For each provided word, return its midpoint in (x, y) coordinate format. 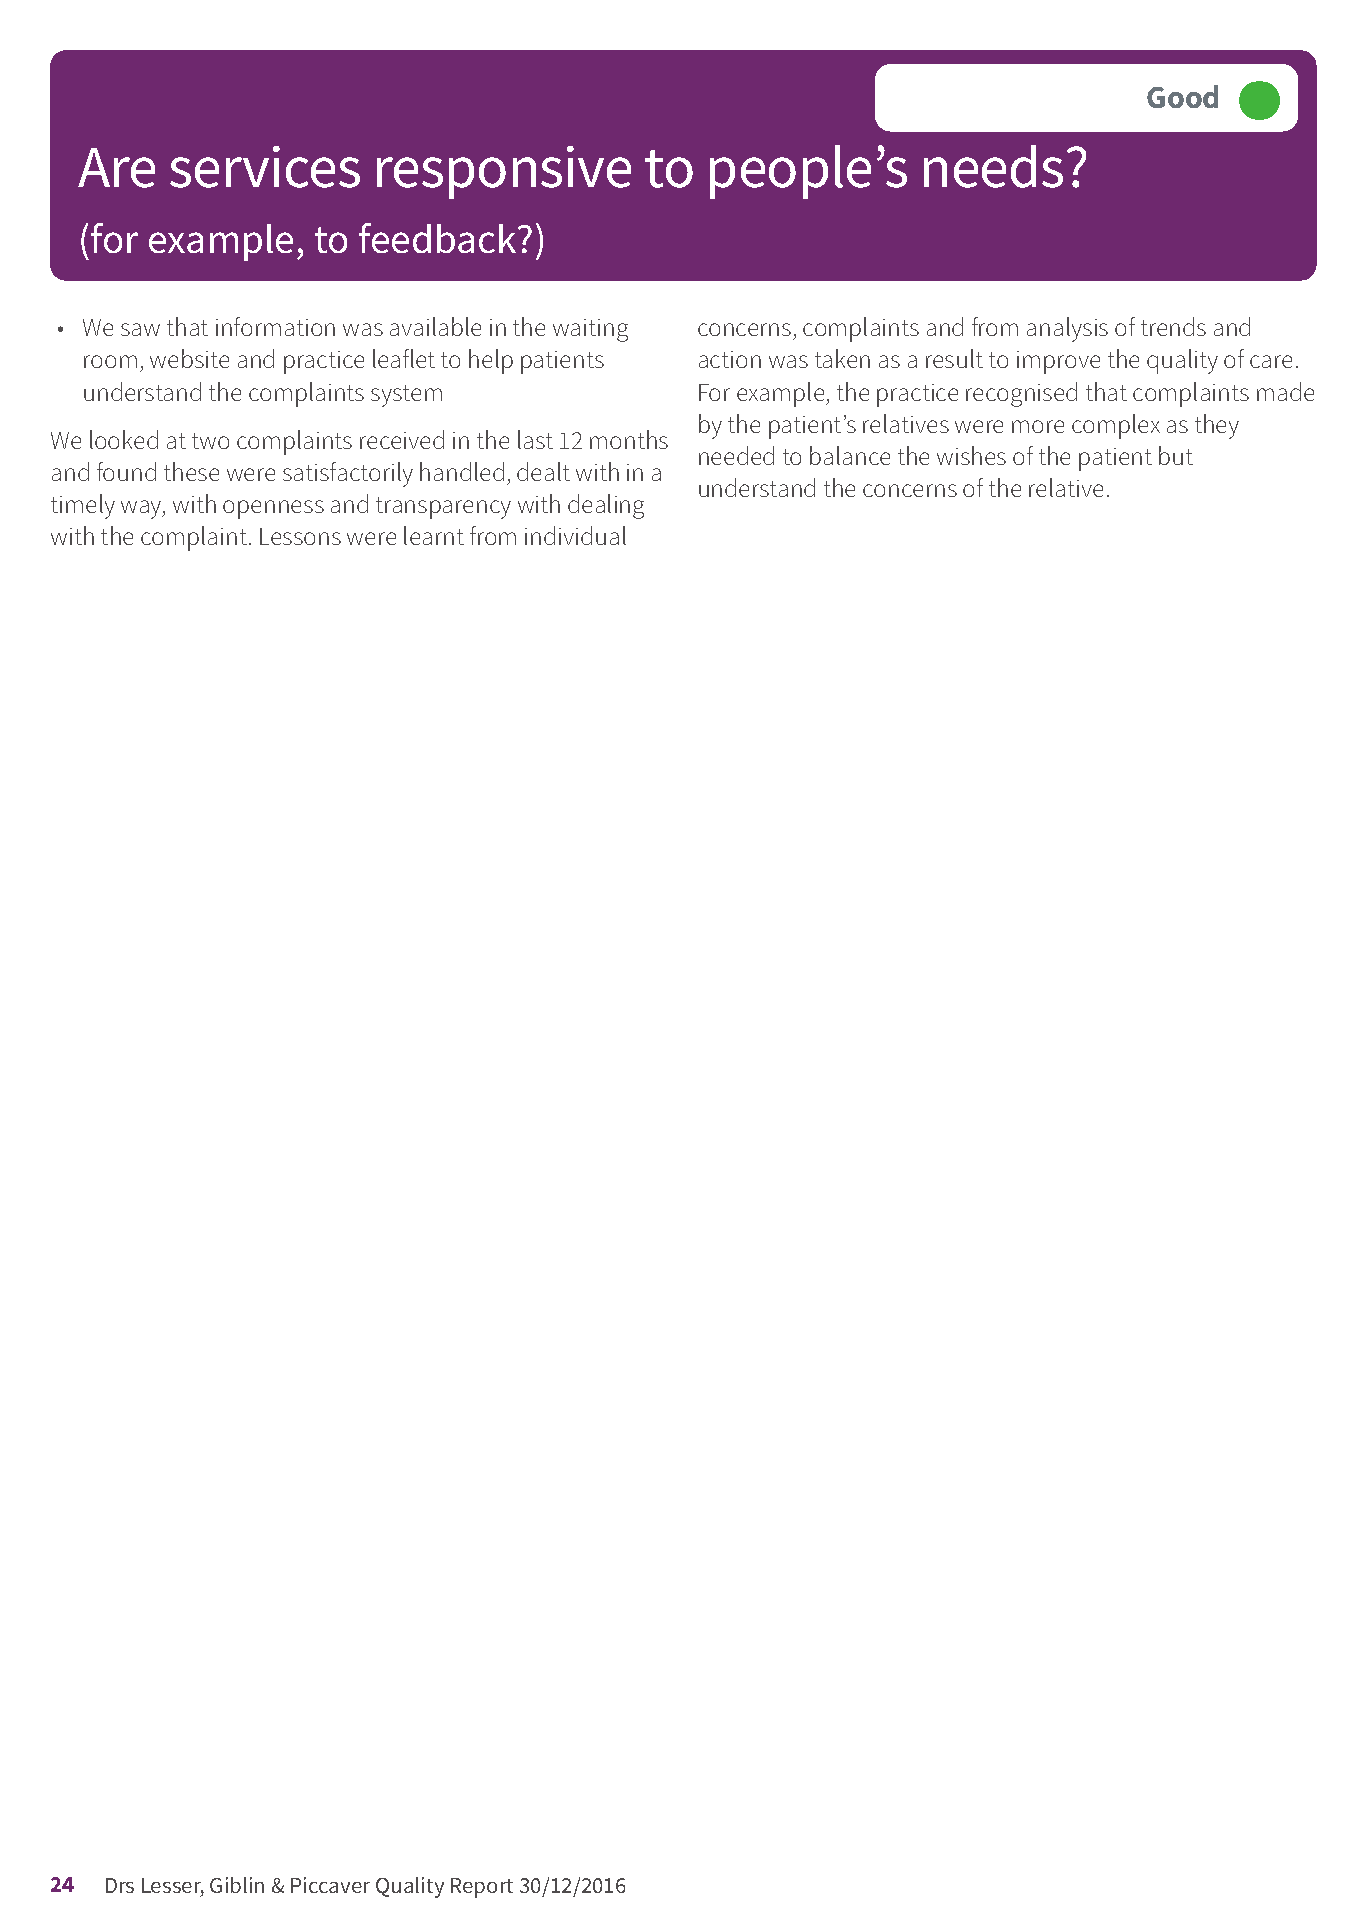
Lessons (300, 536)
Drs (120, 1885)
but (1176, 455)
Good (1182, 96)
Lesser (173, 1887)
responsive (504, 172)
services (265, 167)
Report (482, 1888)
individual (575, 535)
